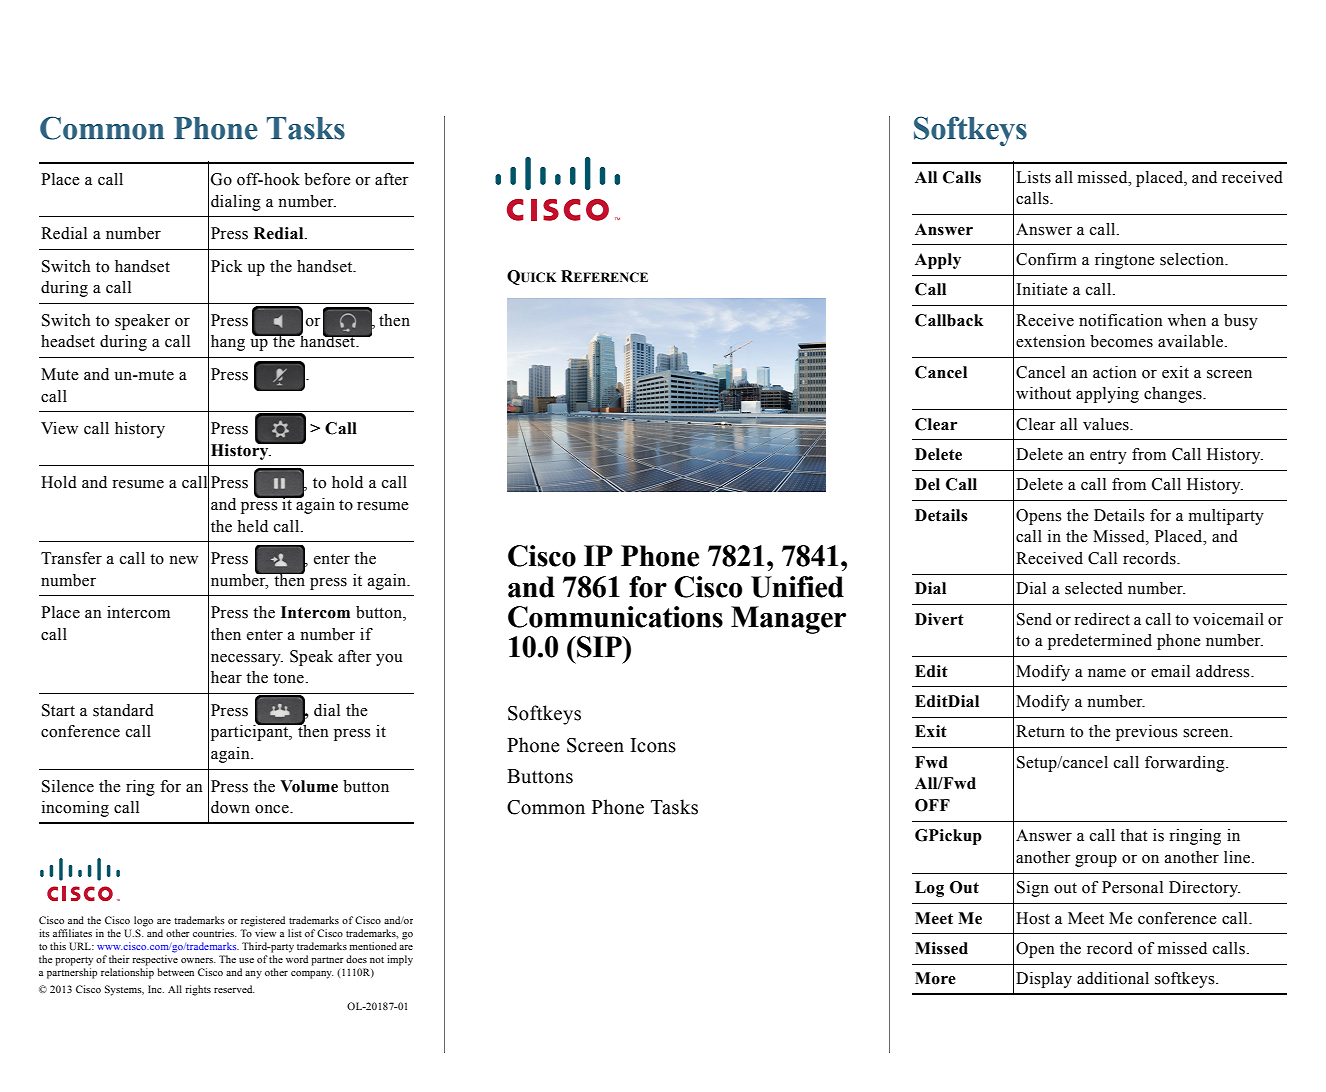 The image size is (1326, 1092). Describe the element at coordinates (327, 179) in the document. I see `before` at that location.
